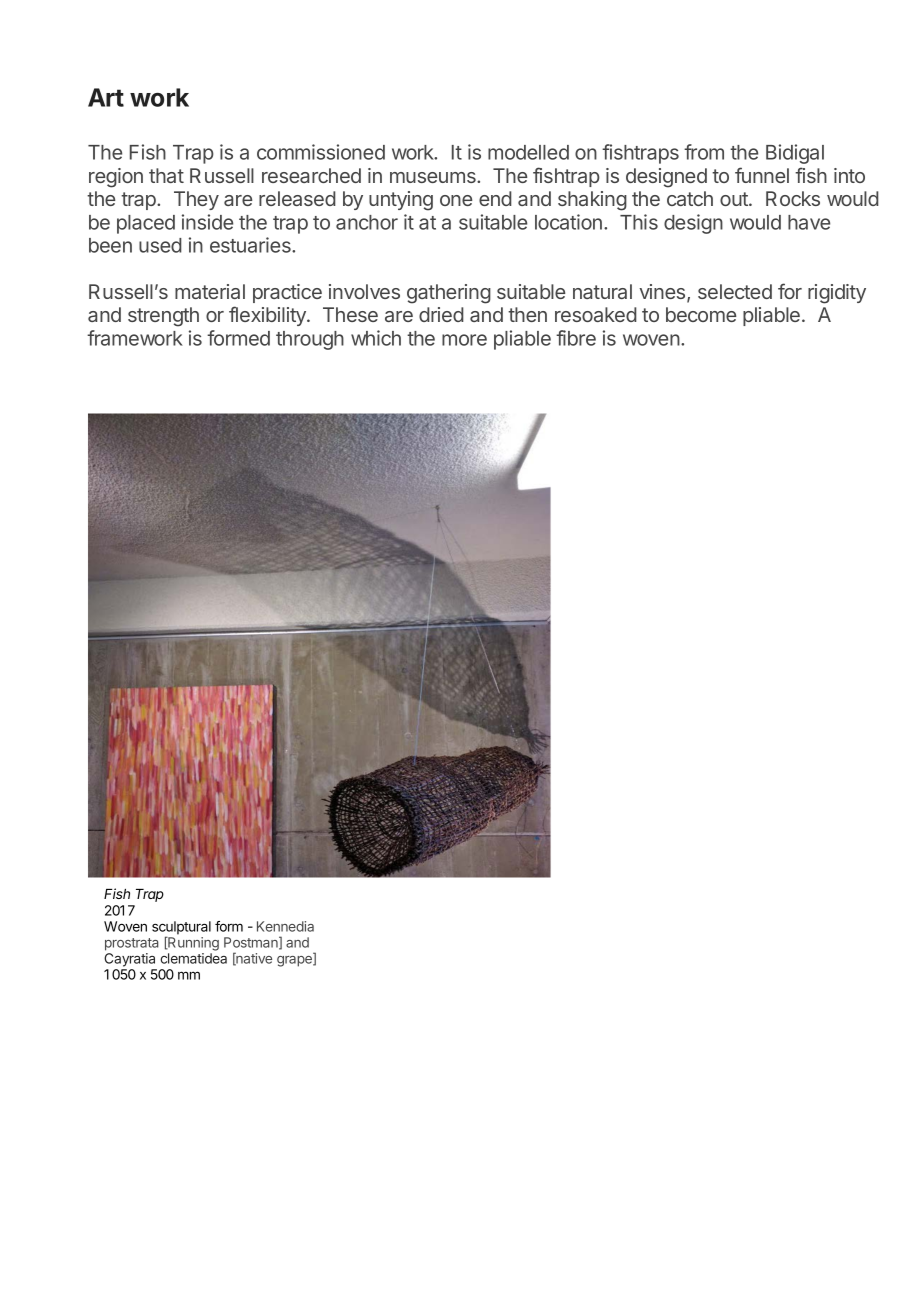 This screenshot has height=1309, width=924. What do you see at coordinates (701, 314) in the screenshot?
I see `become` at bounding box center [701, 314].
